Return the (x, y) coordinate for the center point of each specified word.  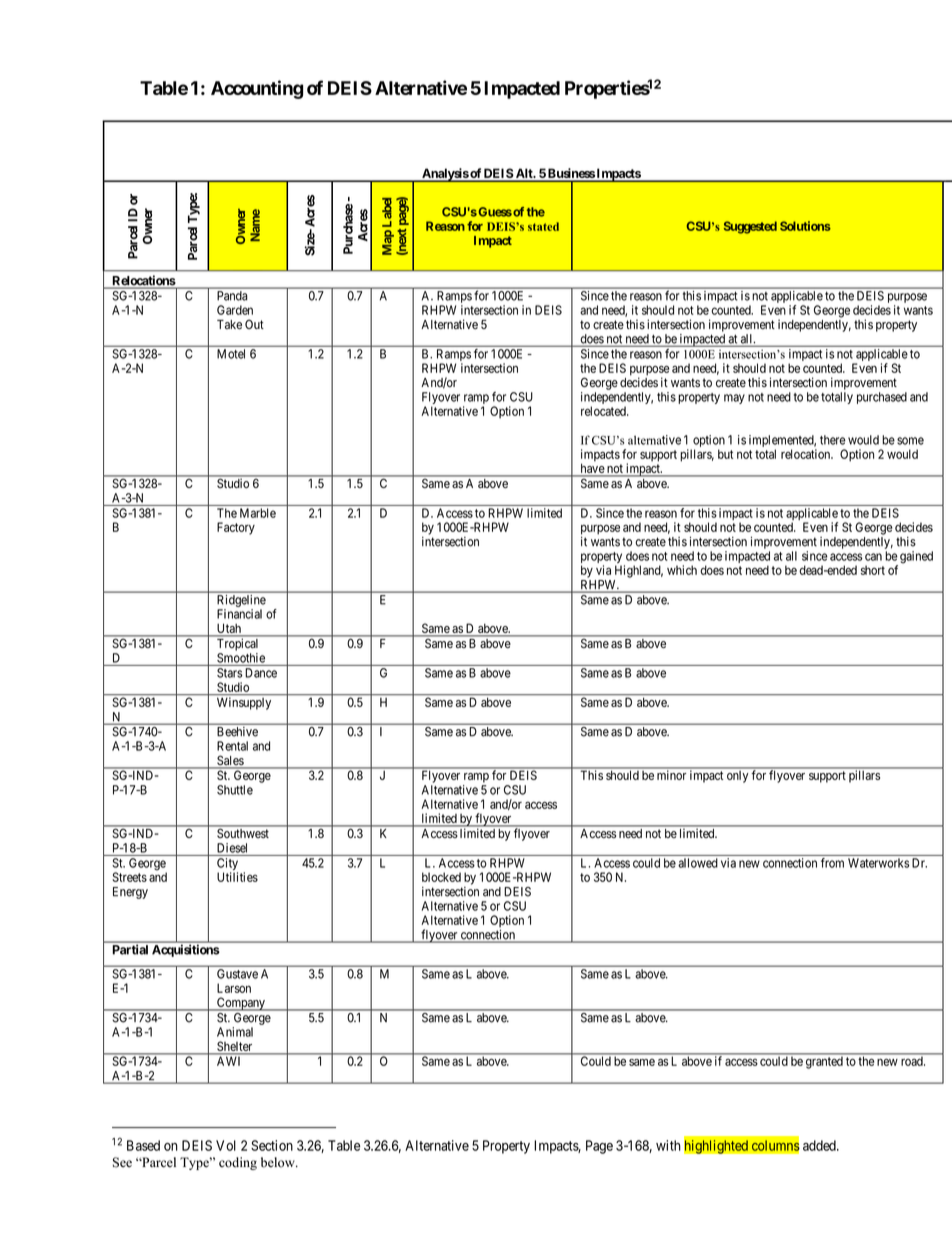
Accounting (257, 89)
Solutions (805, 226)
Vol (226, 1145)
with (668, 1145)
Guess (494, 212)
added (820, 1145)
